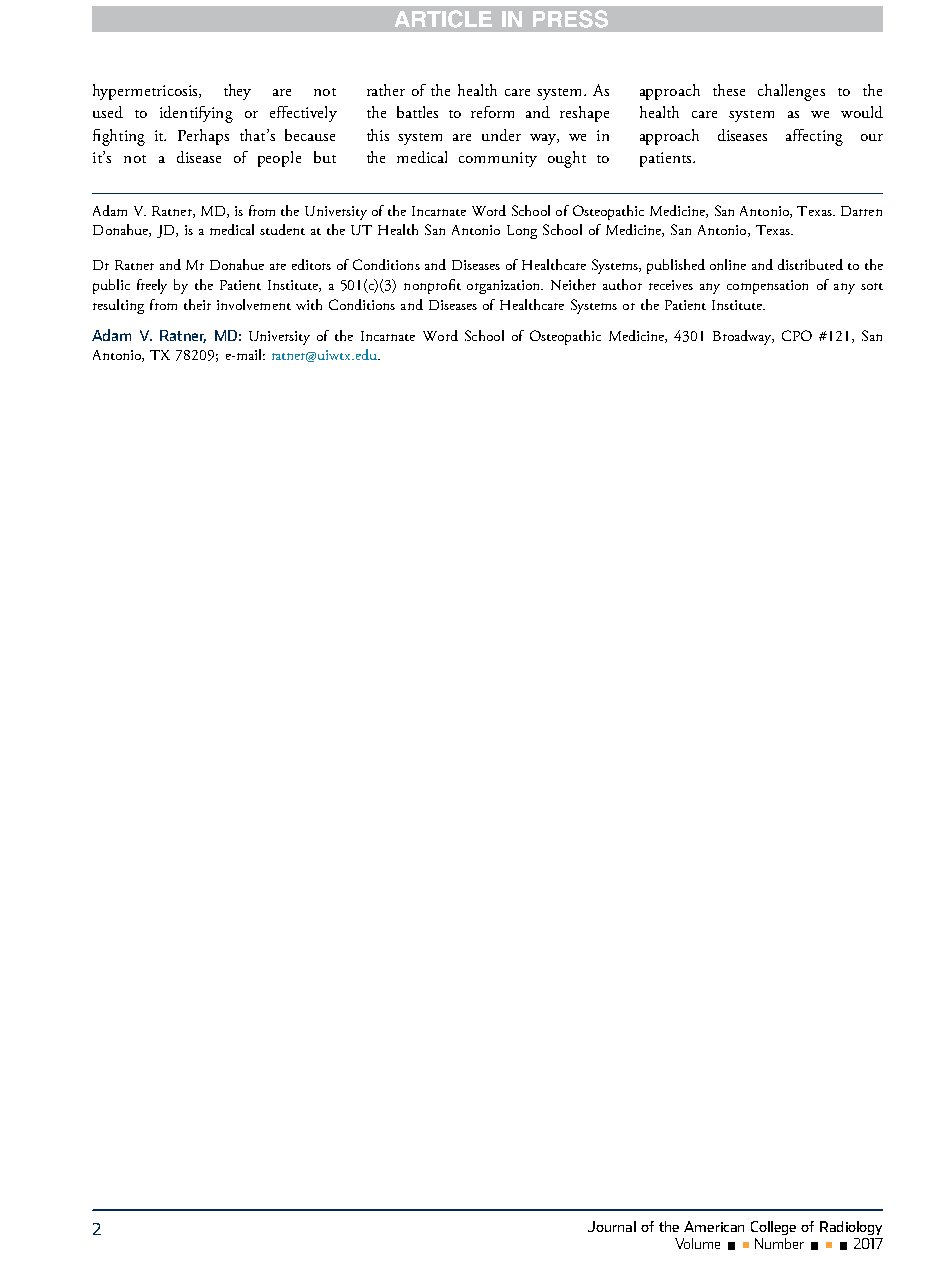 The image size is (952, 1280). Describe the element at coordinates (505, 287) in the page. I see `organization` at that location.
